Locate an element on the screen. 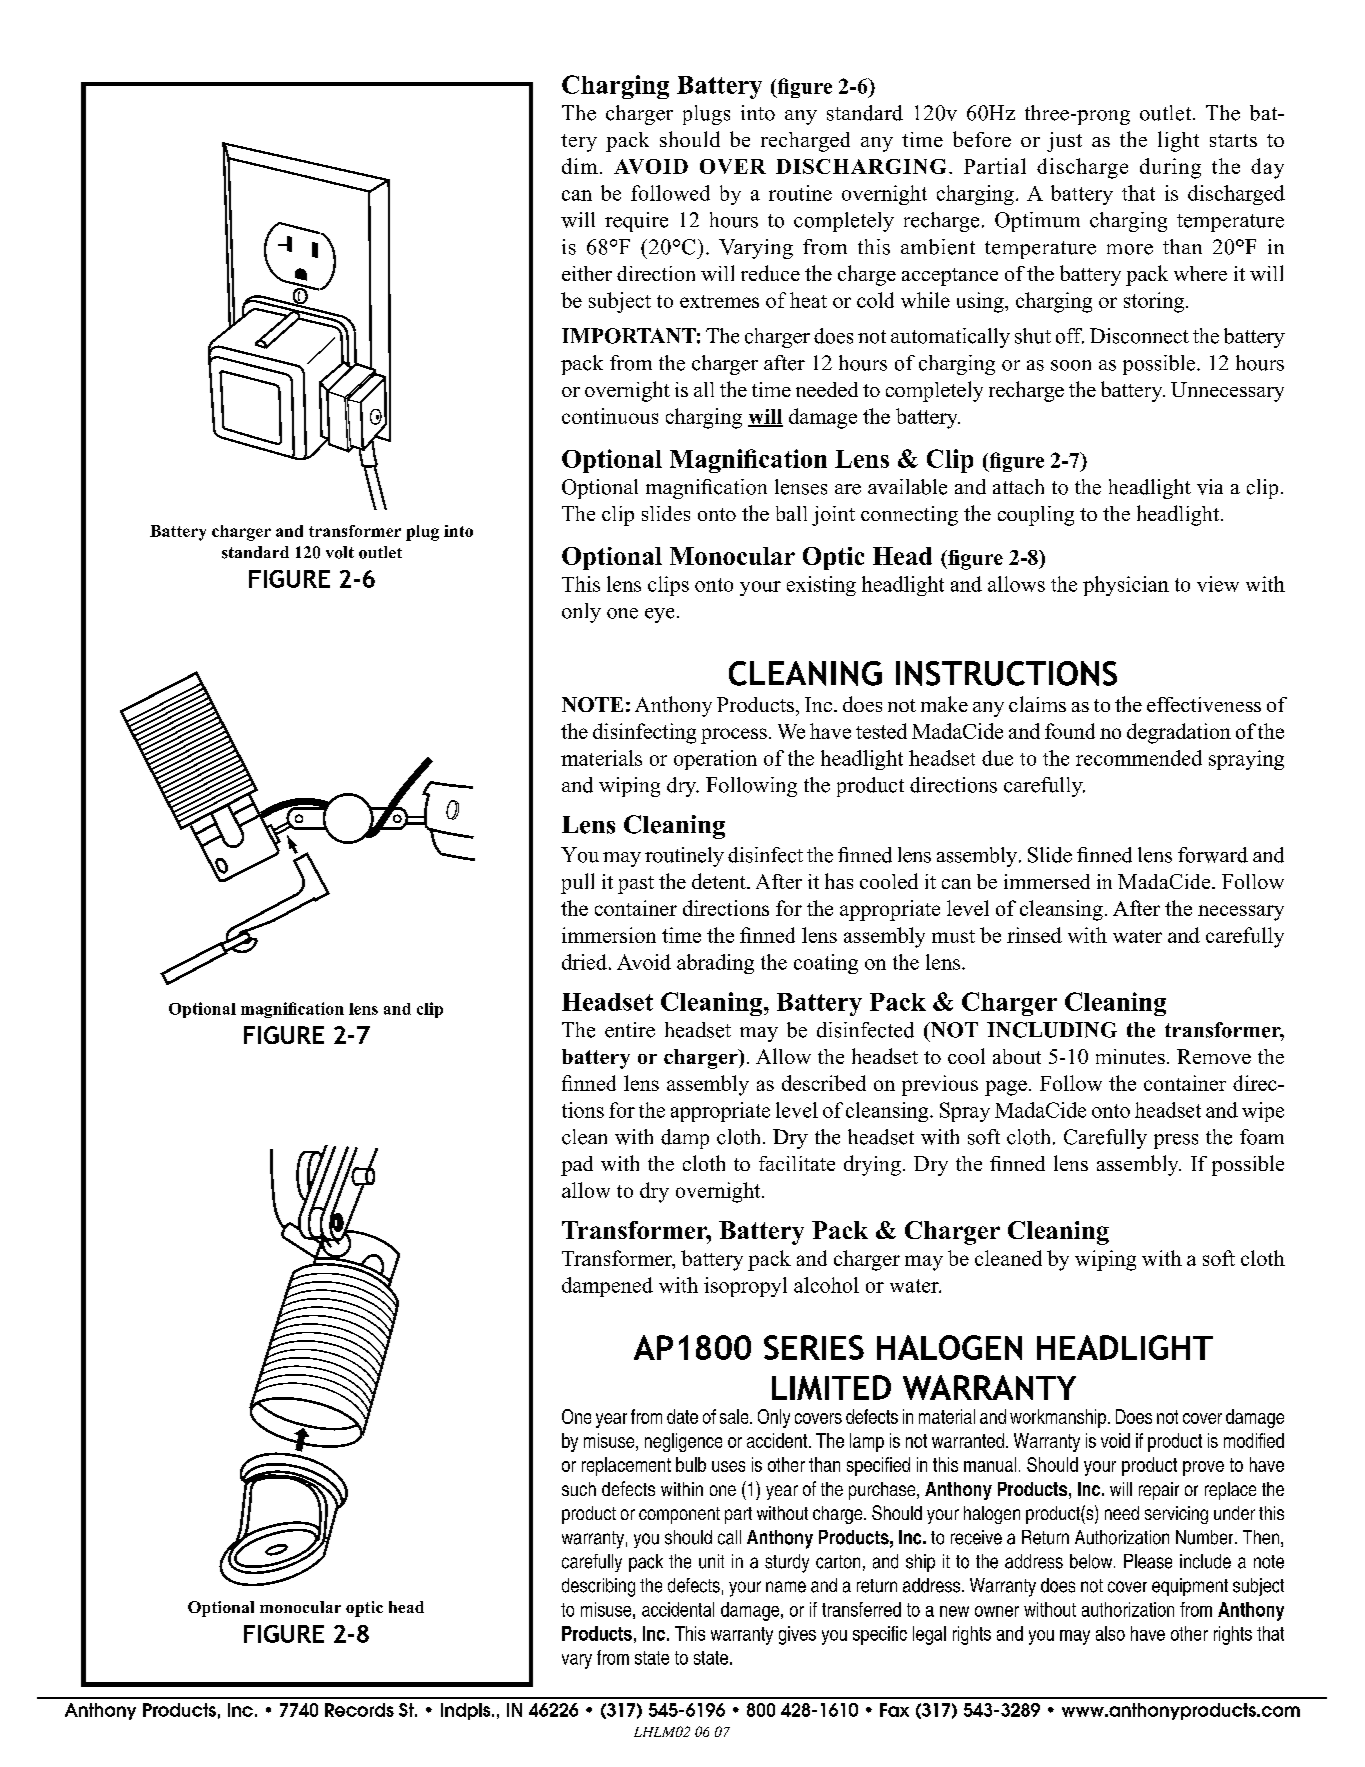 The height and width of the screenshot is (1767, 1365). dim is located at coordinates (580, 166).
